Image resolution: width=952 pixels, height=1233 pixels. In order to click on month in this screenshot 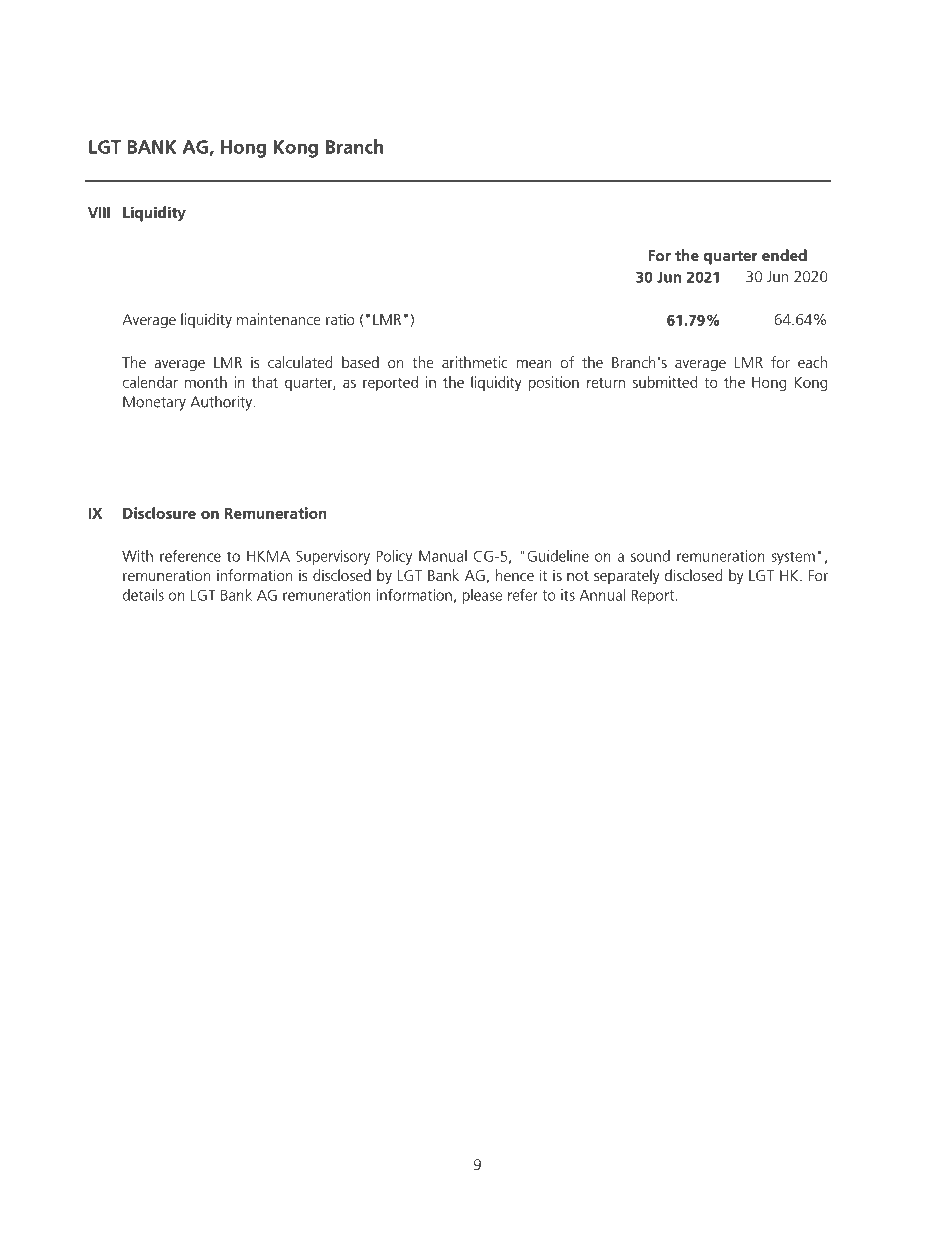, I will do `click(206, 382)`.
